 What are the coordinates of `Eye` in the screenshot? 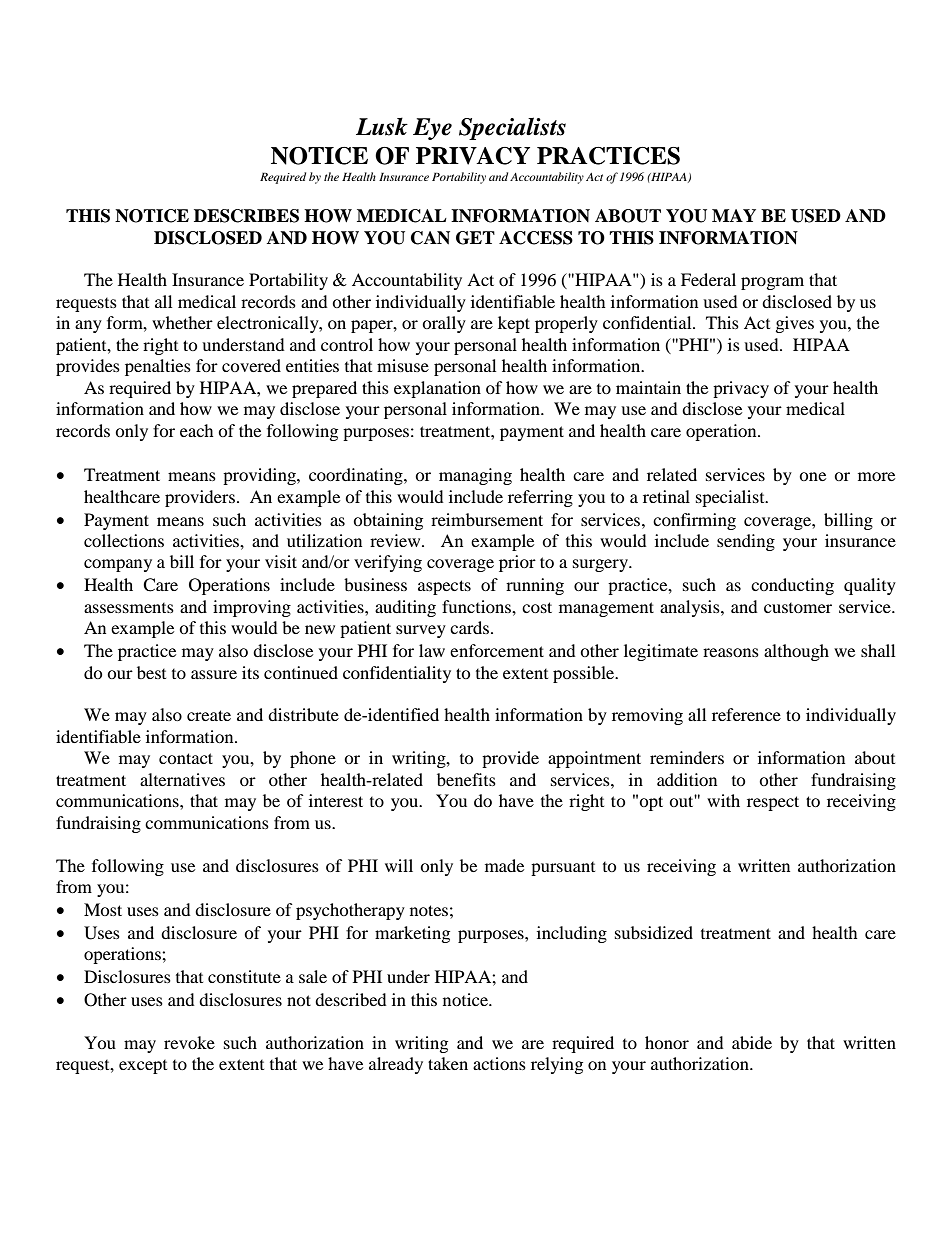 It's located at (432, 129).
